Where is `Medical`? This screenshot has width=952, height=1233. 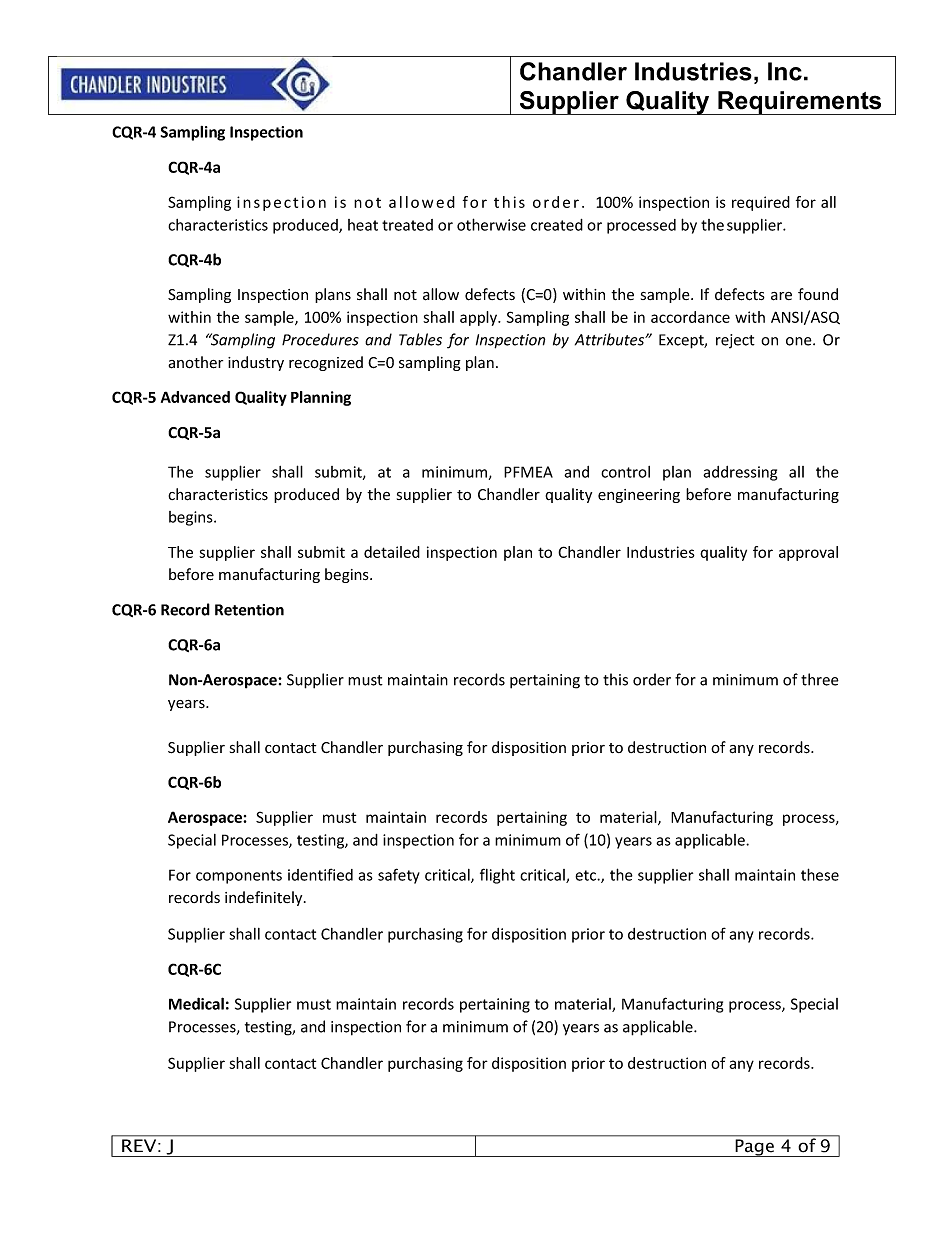
Medical is located at coordinates (196, 1003).
